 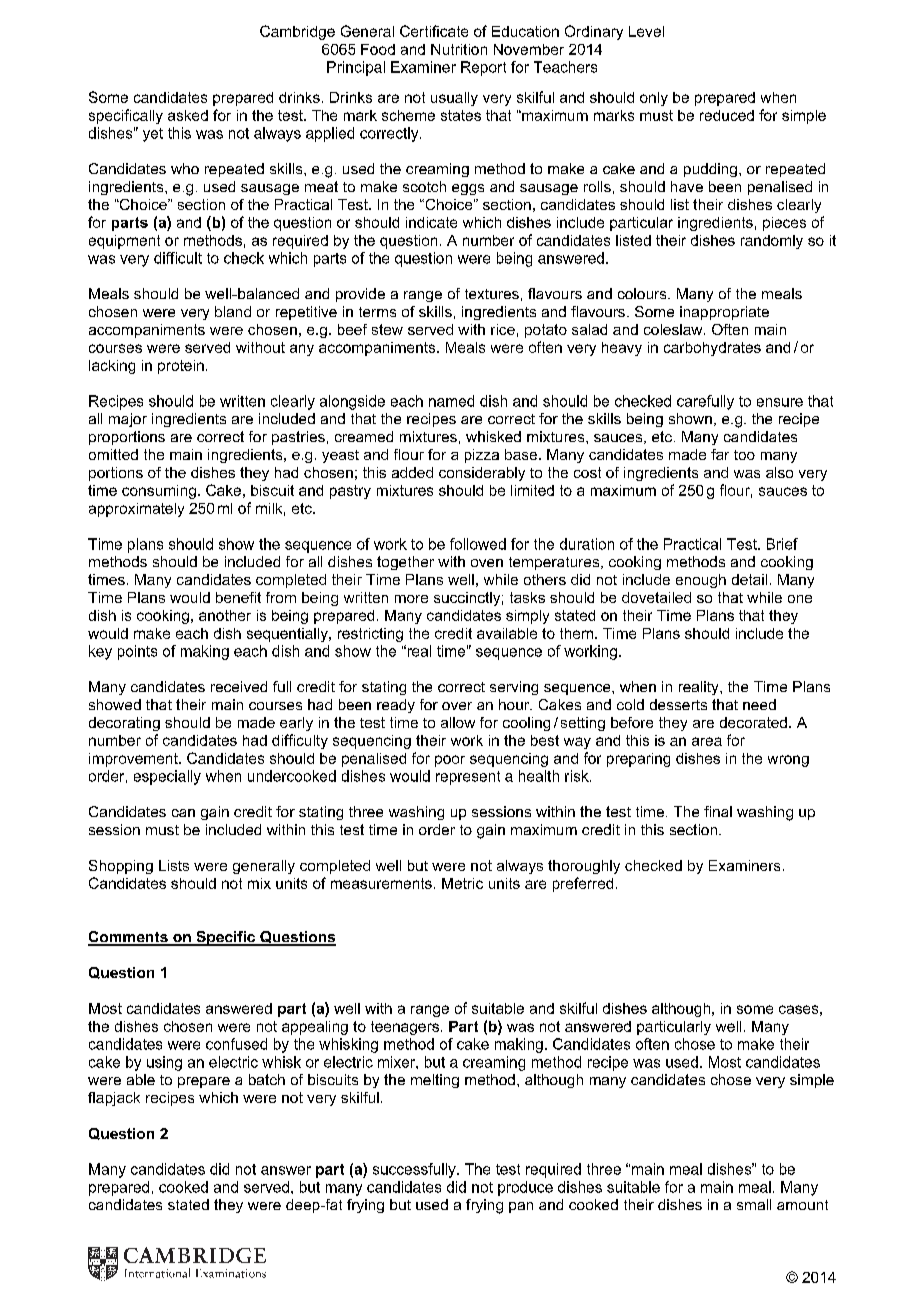 I want to click on reduced, so click(x=727, y=115).
